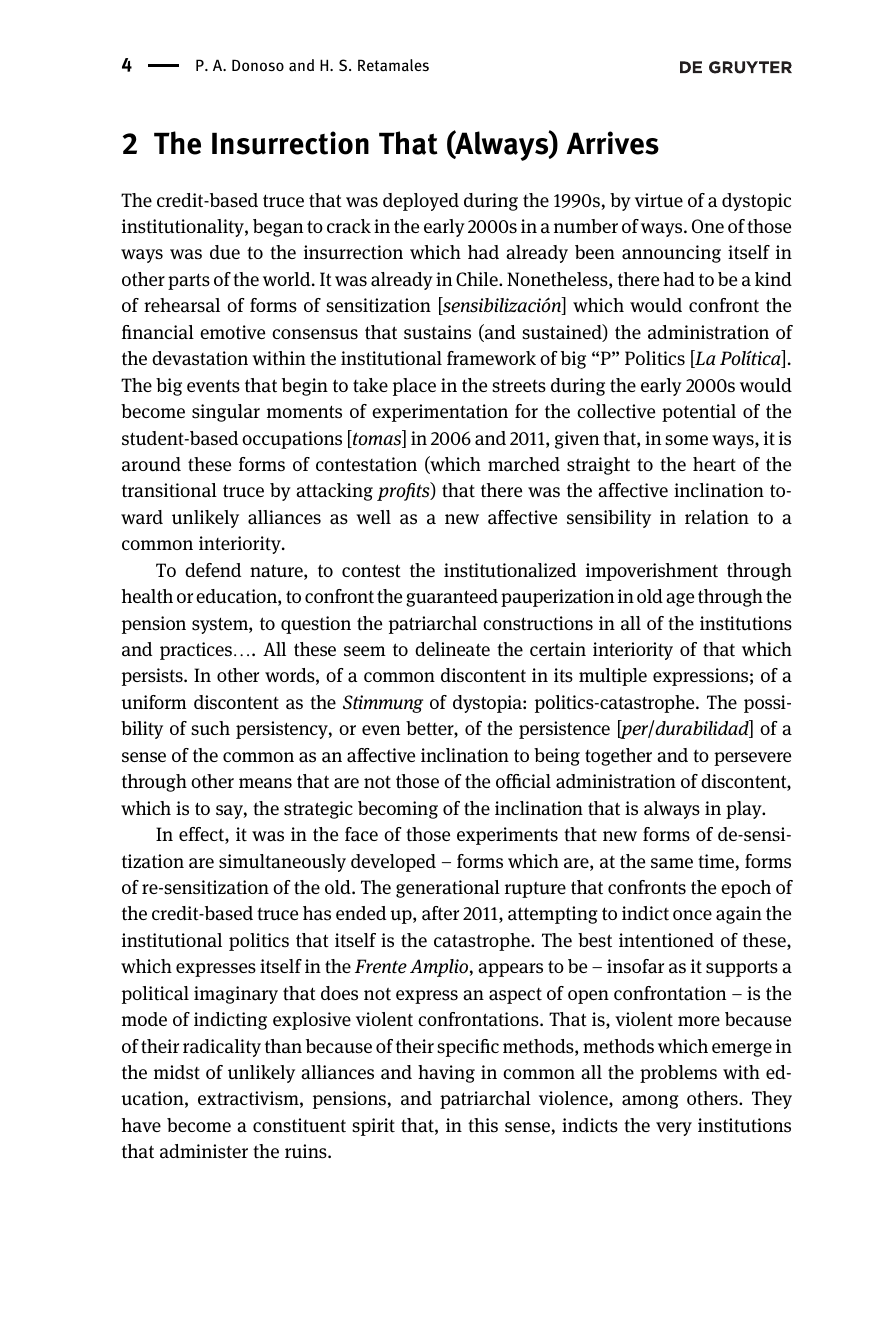 The image size is (896, 1331). I want to click on deployed, so click(421, 202).
